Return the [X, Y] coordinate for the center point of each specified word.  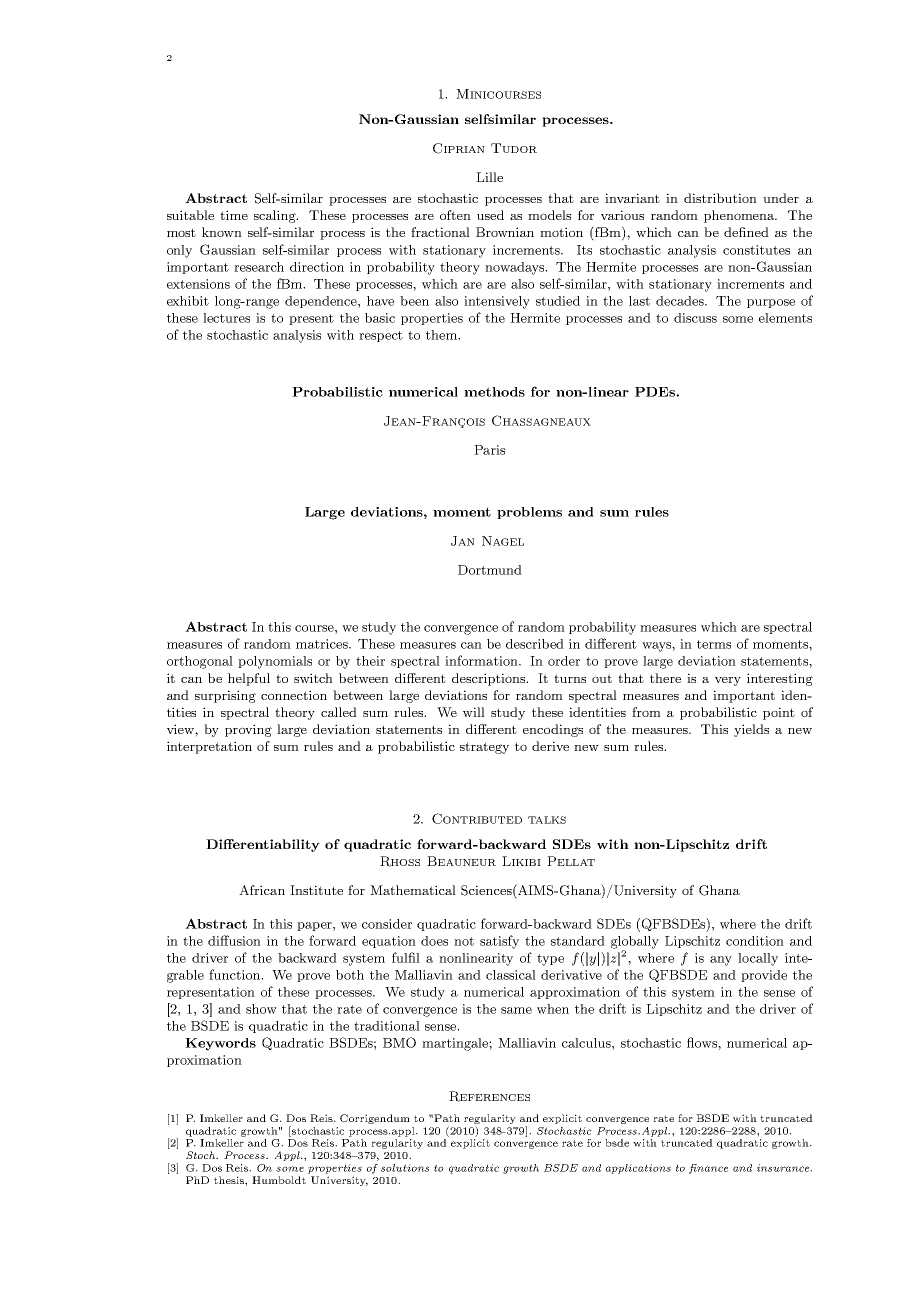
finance [708, 1169]
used [490, 215]
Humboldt [279, 1180]
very [728, 681]
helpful [249, 679]
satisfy [499, 942]
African [262, 890]
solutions [405, 1168]
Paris [489, 450]
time [234, 215]
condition [755, 941]
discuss [695, 318]
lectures [226, 318]
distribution [720, 198]
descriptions [490, 679]
